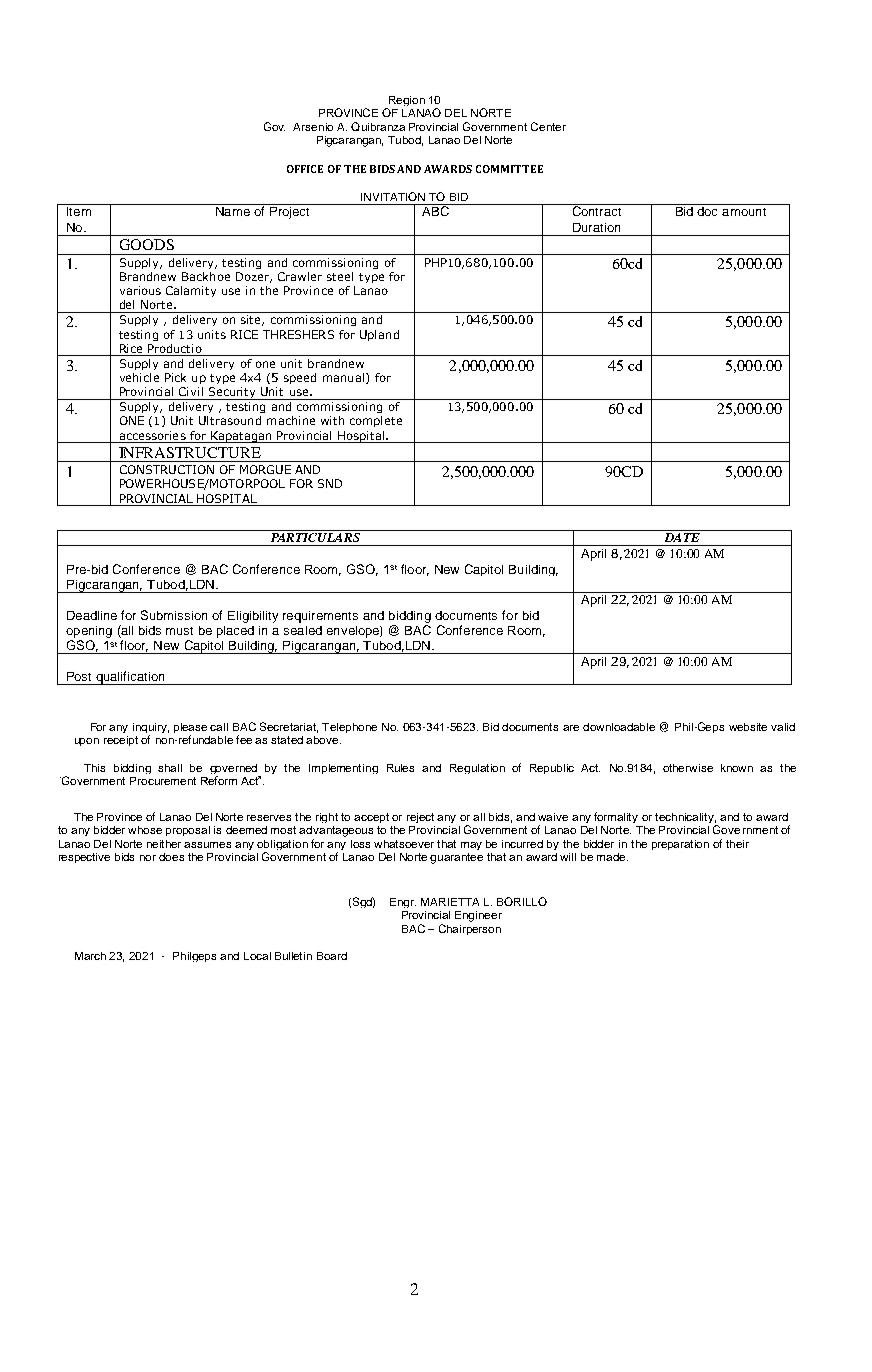  I want to click on Telephone, so click(349, 728).
